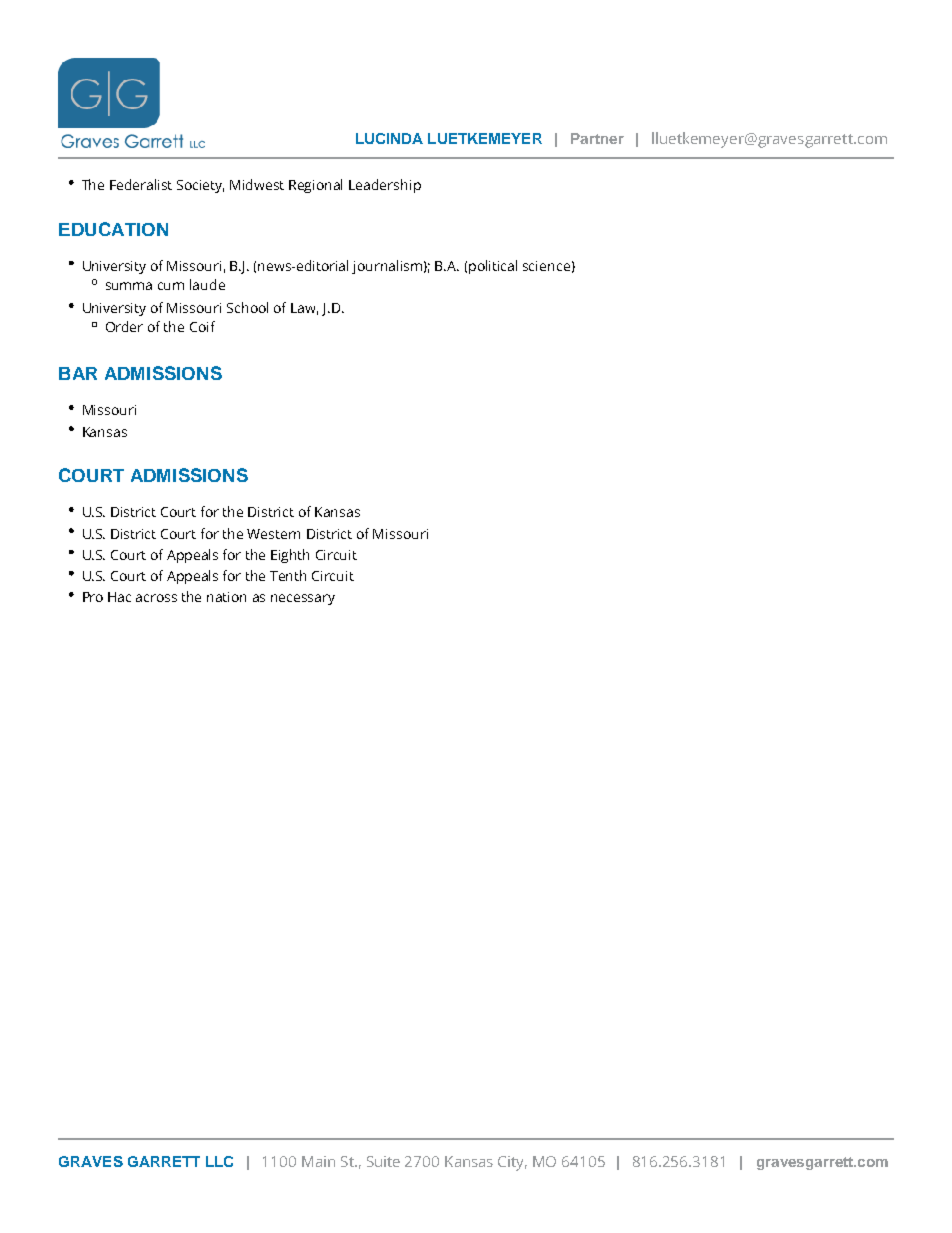  Describe the element at coordinates (141, 184) in the screenshot. I see `Federalist` at that location.
